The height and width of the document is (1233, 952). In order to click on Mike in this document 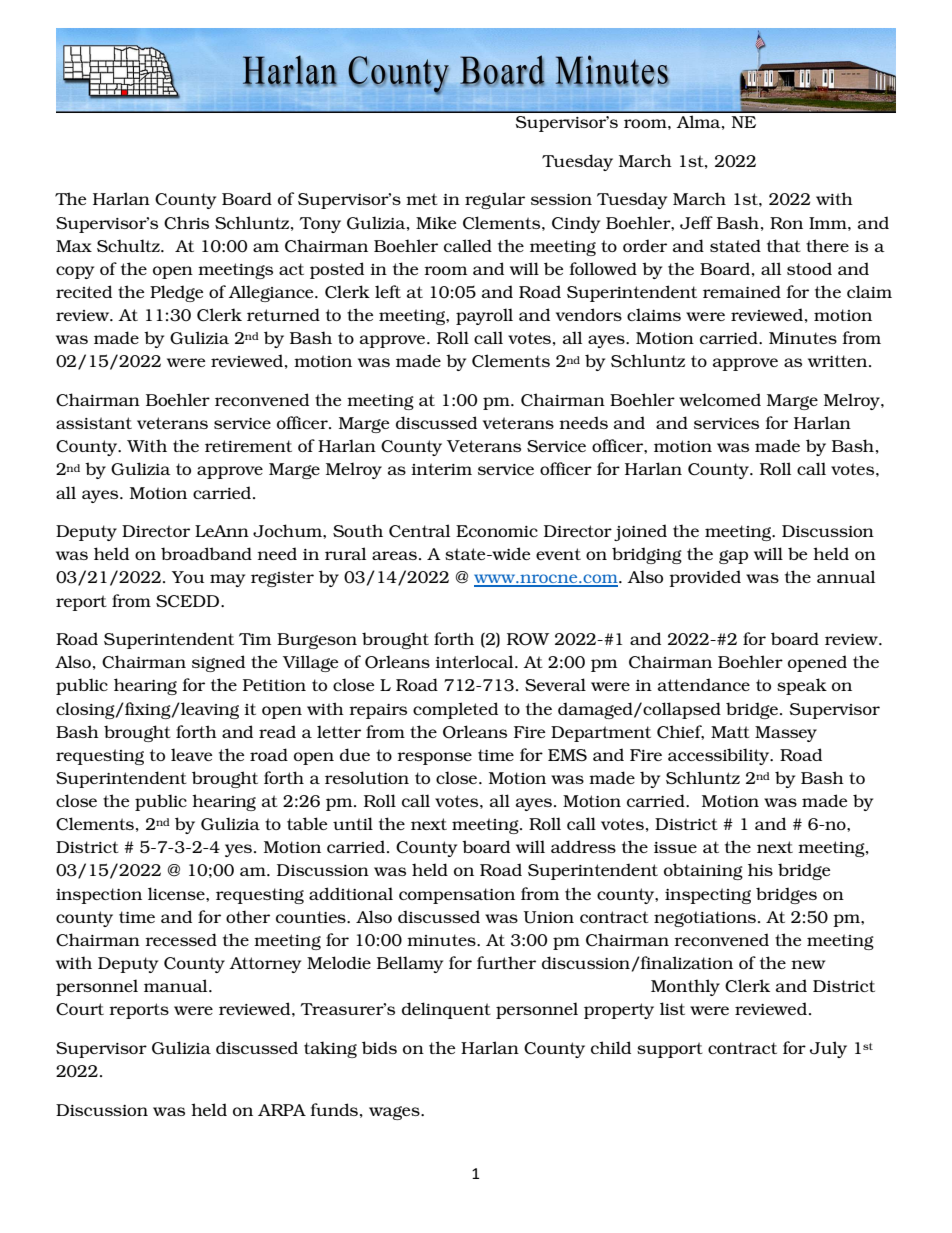, I will do `click(436, 222)`.
